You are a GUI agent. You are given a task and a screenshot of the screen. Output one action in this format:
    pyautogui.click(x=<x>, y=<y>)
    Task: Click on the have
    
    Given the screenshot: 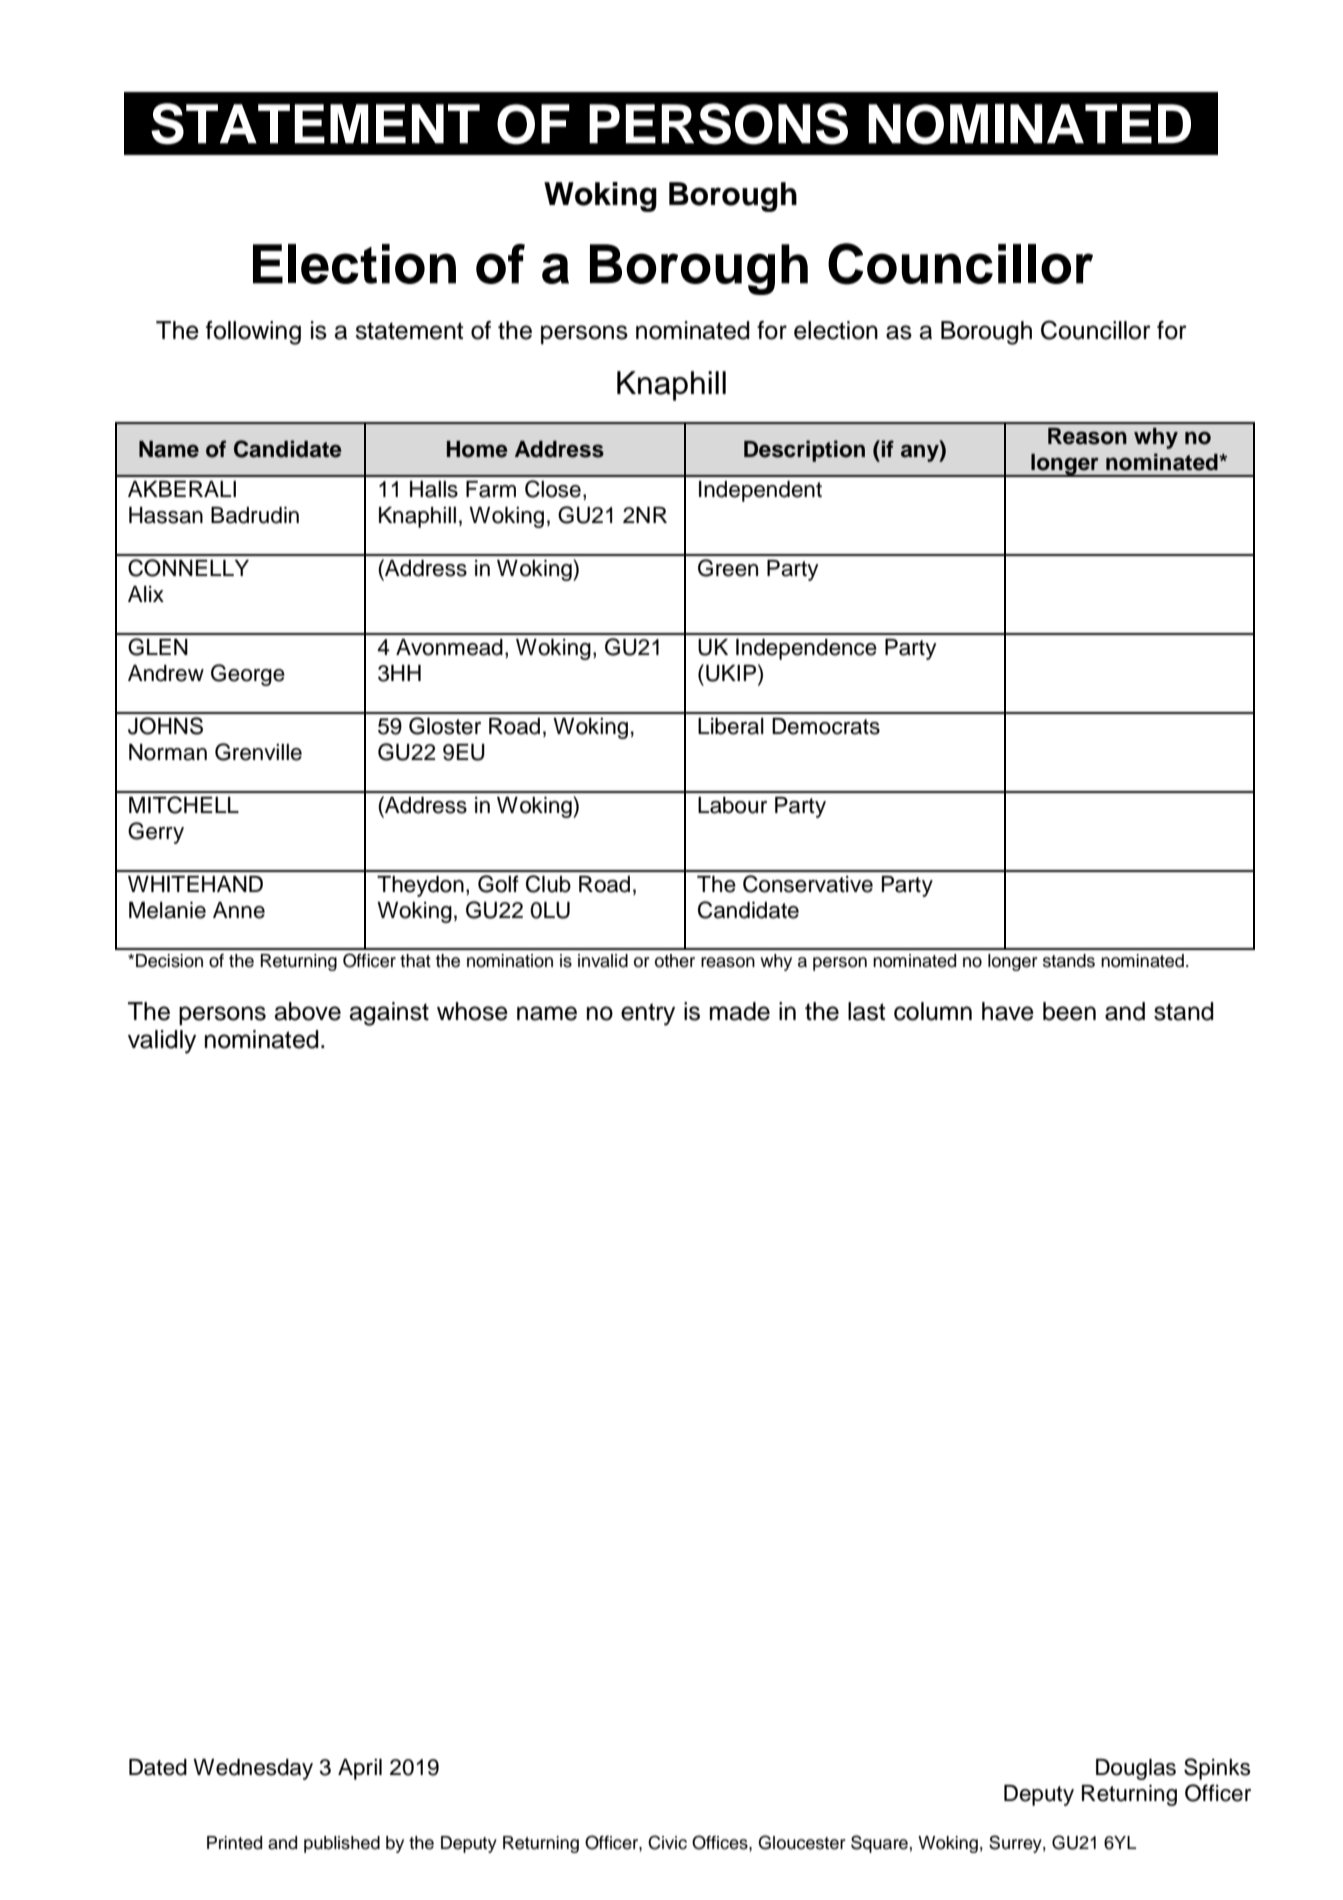 What is the action you would take?
    pyautogui.click(x=1008, y=1011)
